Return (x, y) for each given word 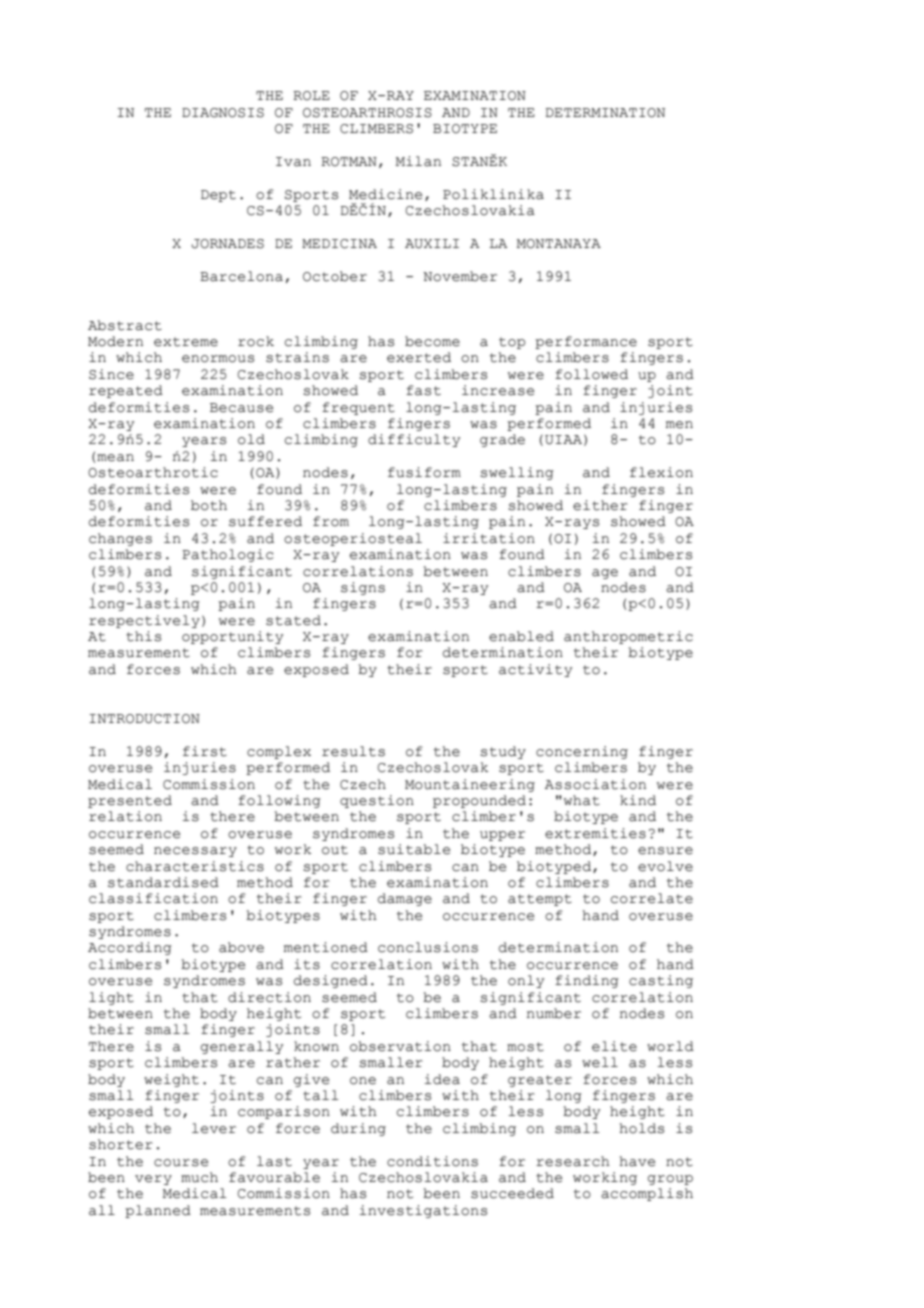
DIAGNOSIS (223, 113)
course (181, 1163)
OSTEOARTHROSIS (367, 113)
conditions (432, 1161)
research (573, 1161)
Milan (418, 161)
